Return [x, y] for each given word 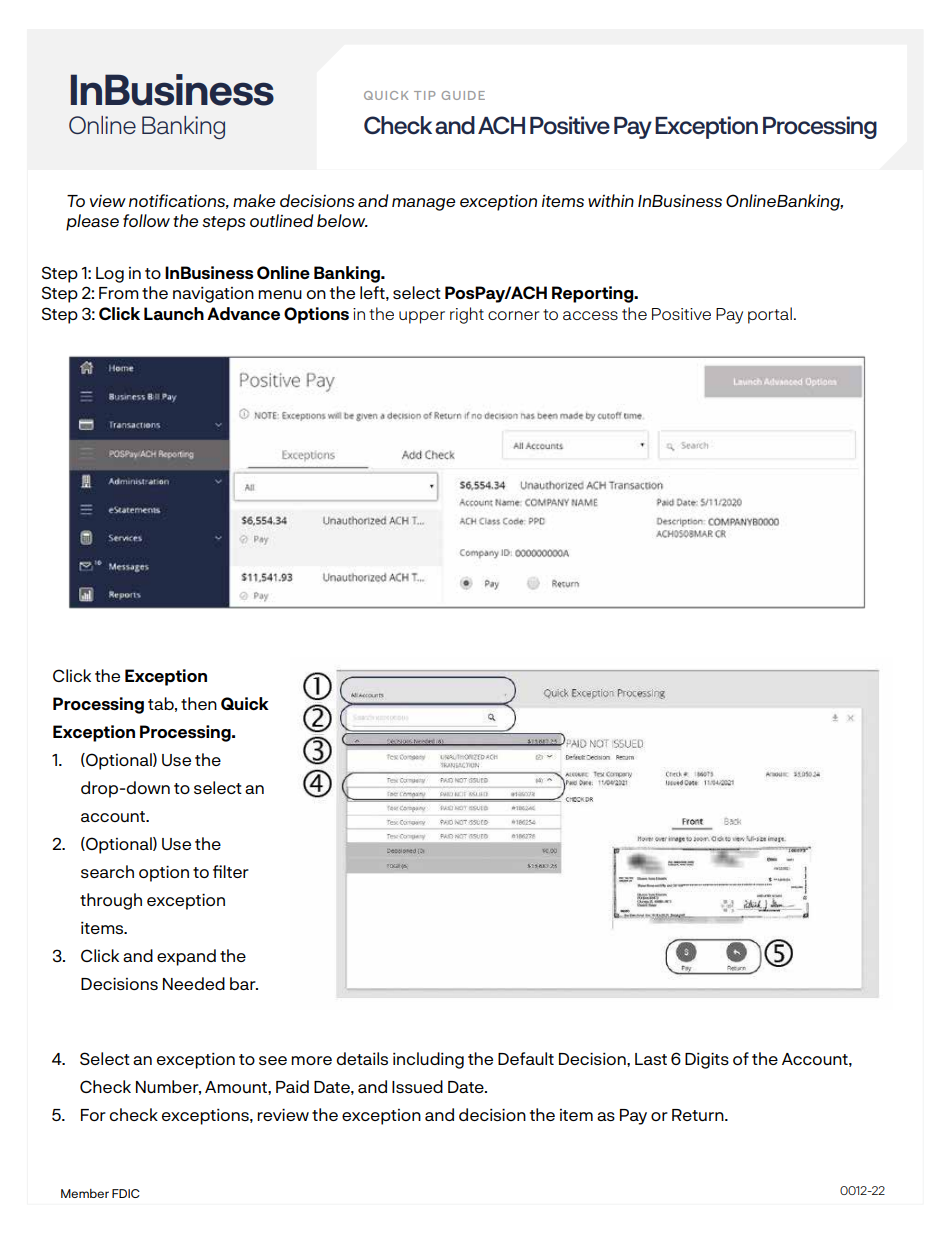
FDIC [126, 1193]
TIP [424, 95]
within [611, 200]
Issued [417, 1086]
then [199, 703]
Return [699, 1115]
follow [146, 220]
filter [231, 871]
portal [770, 315]
